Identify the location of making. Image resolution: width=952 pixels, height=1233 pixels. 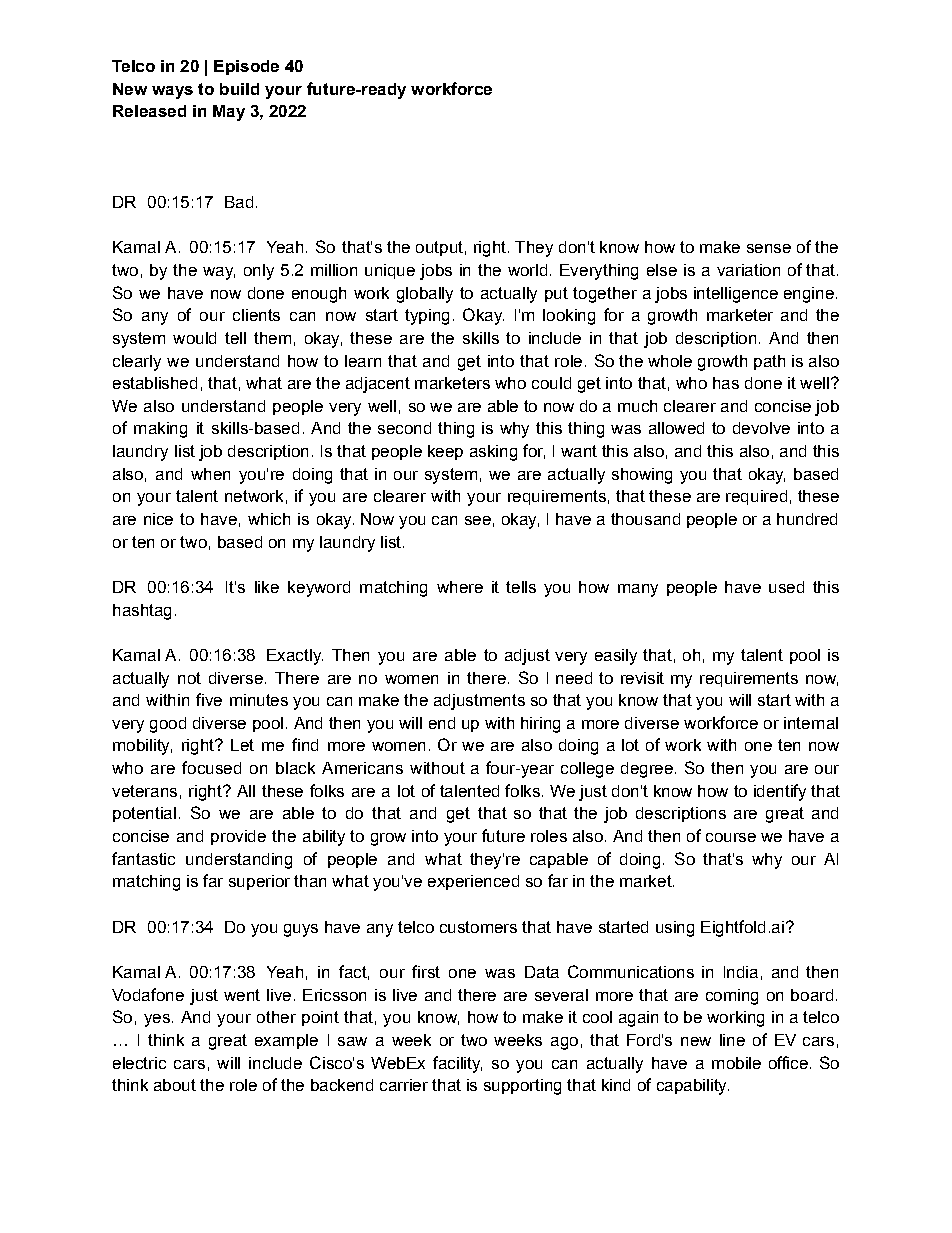
(160, 430).
